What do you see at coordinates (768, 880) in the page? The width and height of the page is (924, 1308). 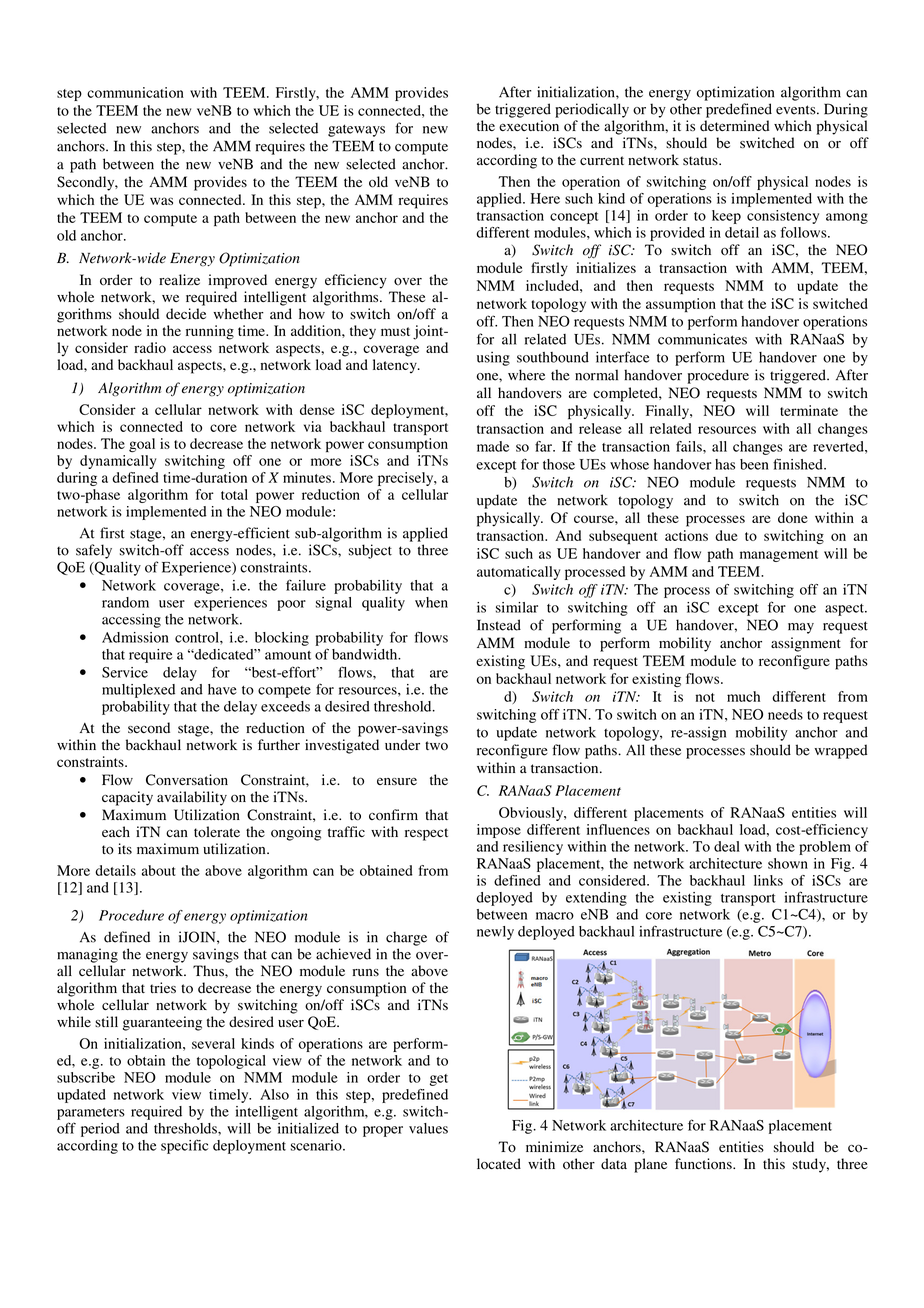 I see `links` at bounding box center [768, 880].
